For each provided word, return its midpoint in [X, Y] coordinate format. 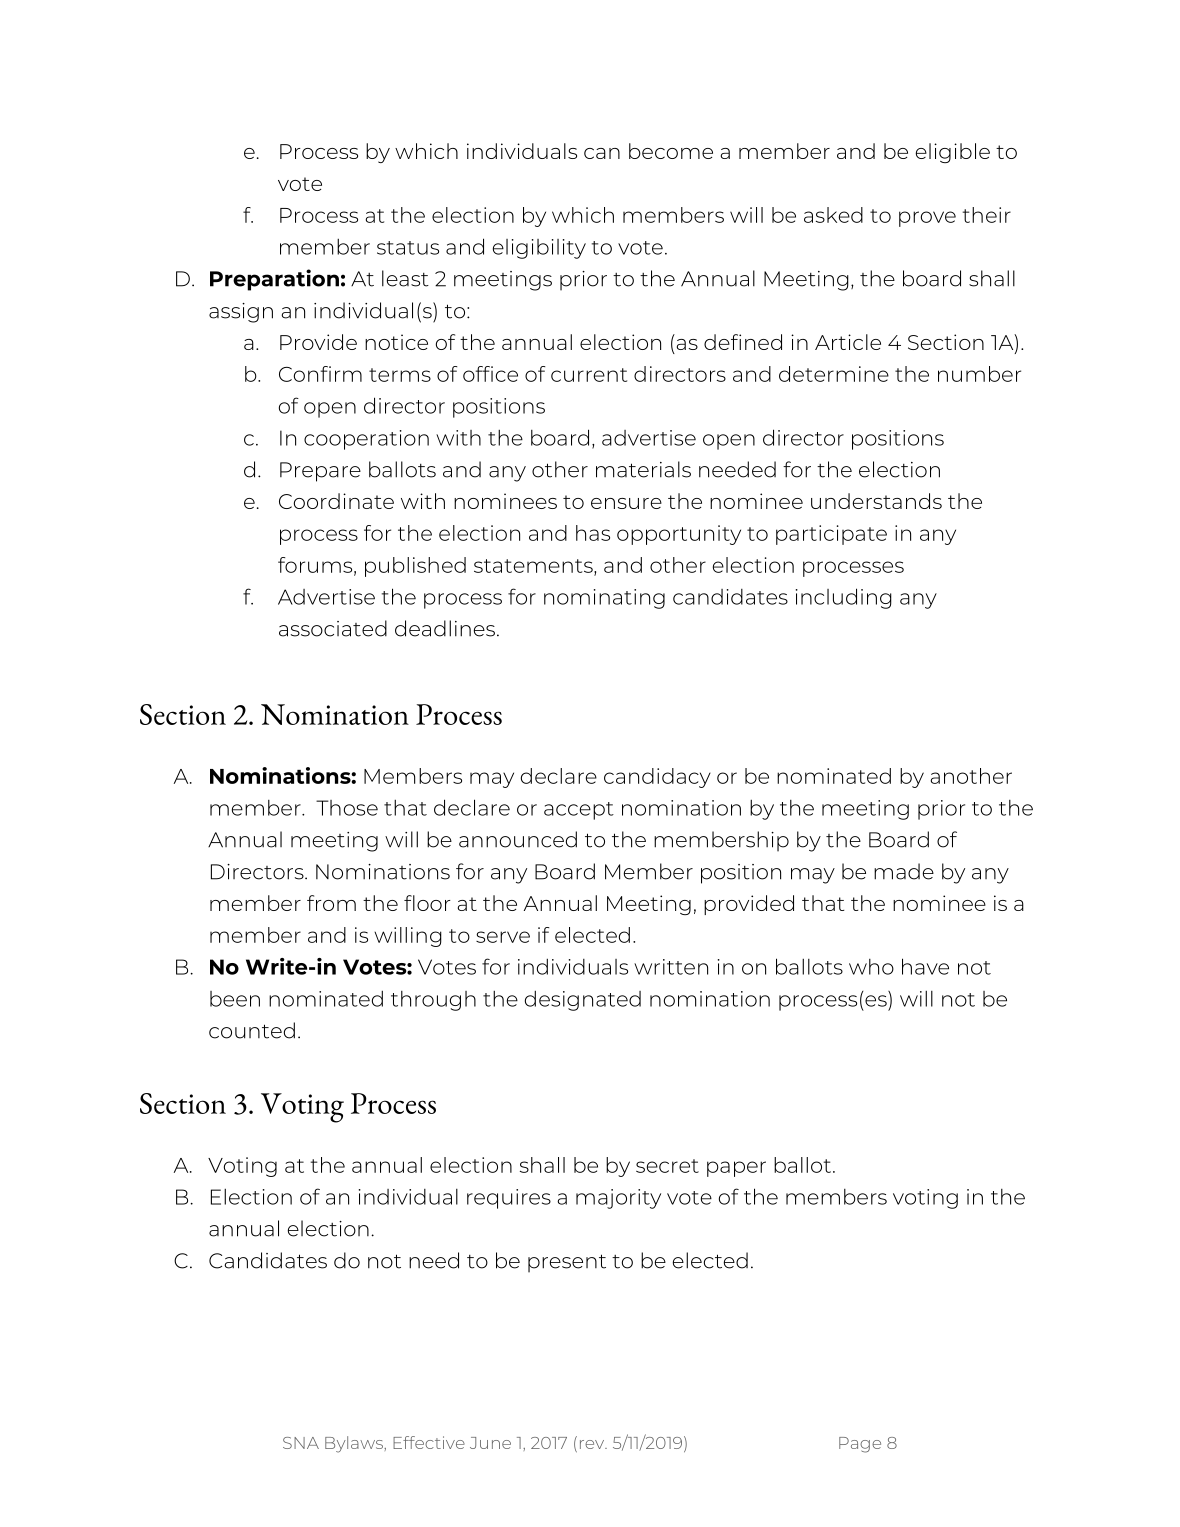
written [671, 967]
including [844, 598]
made [904, 871]
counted [252, 1030]
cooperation [366, 440]
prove [927, 219]
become [671, 151]
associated [333, 628]
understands [876, 501]
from [331, 903]
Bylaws [355, 1444]
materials [643, 469]
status [408, 248]
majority [618, 1199]
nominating [604, 599]
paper [736, 1169]
